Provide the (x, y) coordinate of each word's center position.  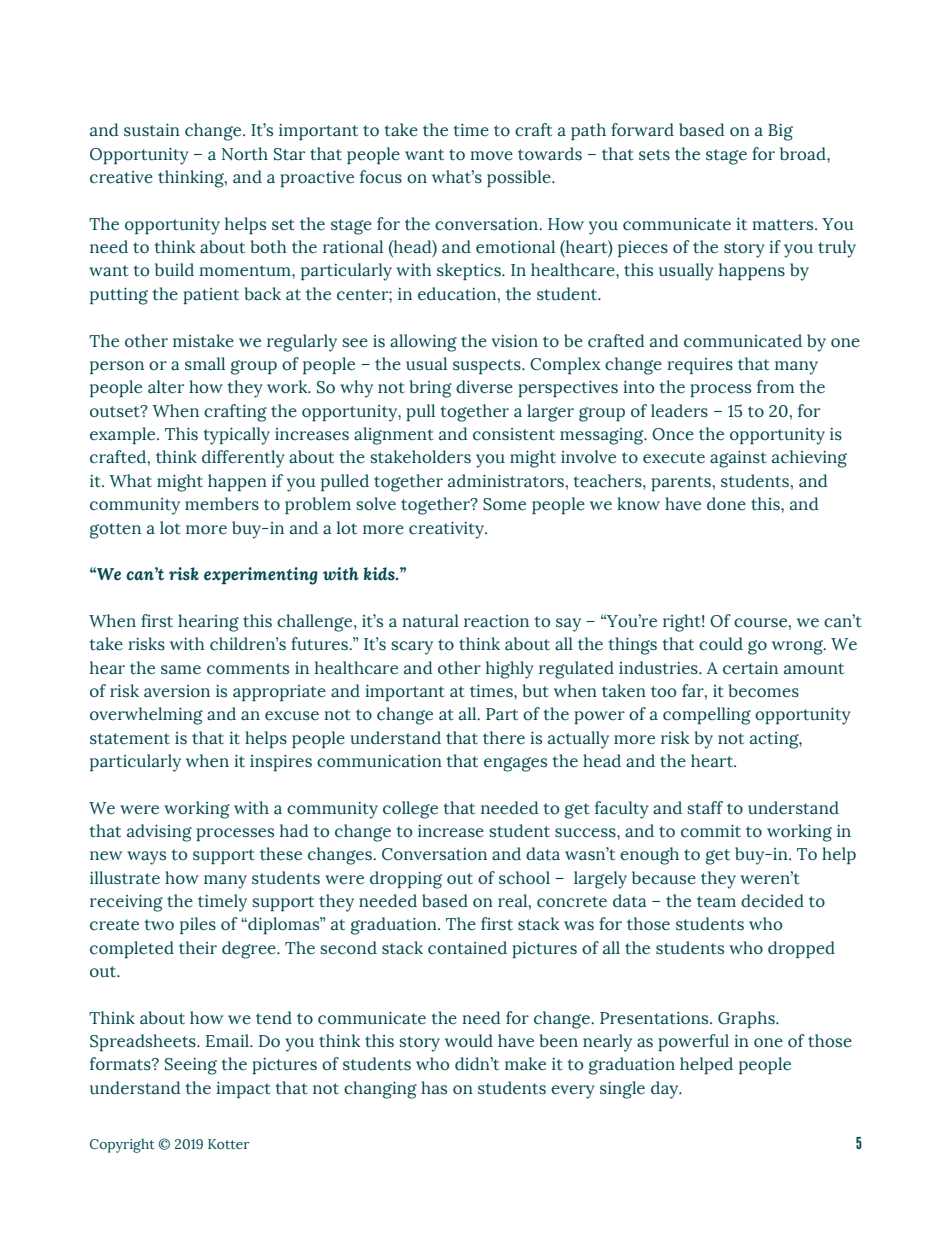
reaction (496, 621)
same (181, 670)
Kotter (229, 1144)
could (721, 644)
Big (780, 132)
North (245, 154)
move (491, 156)
